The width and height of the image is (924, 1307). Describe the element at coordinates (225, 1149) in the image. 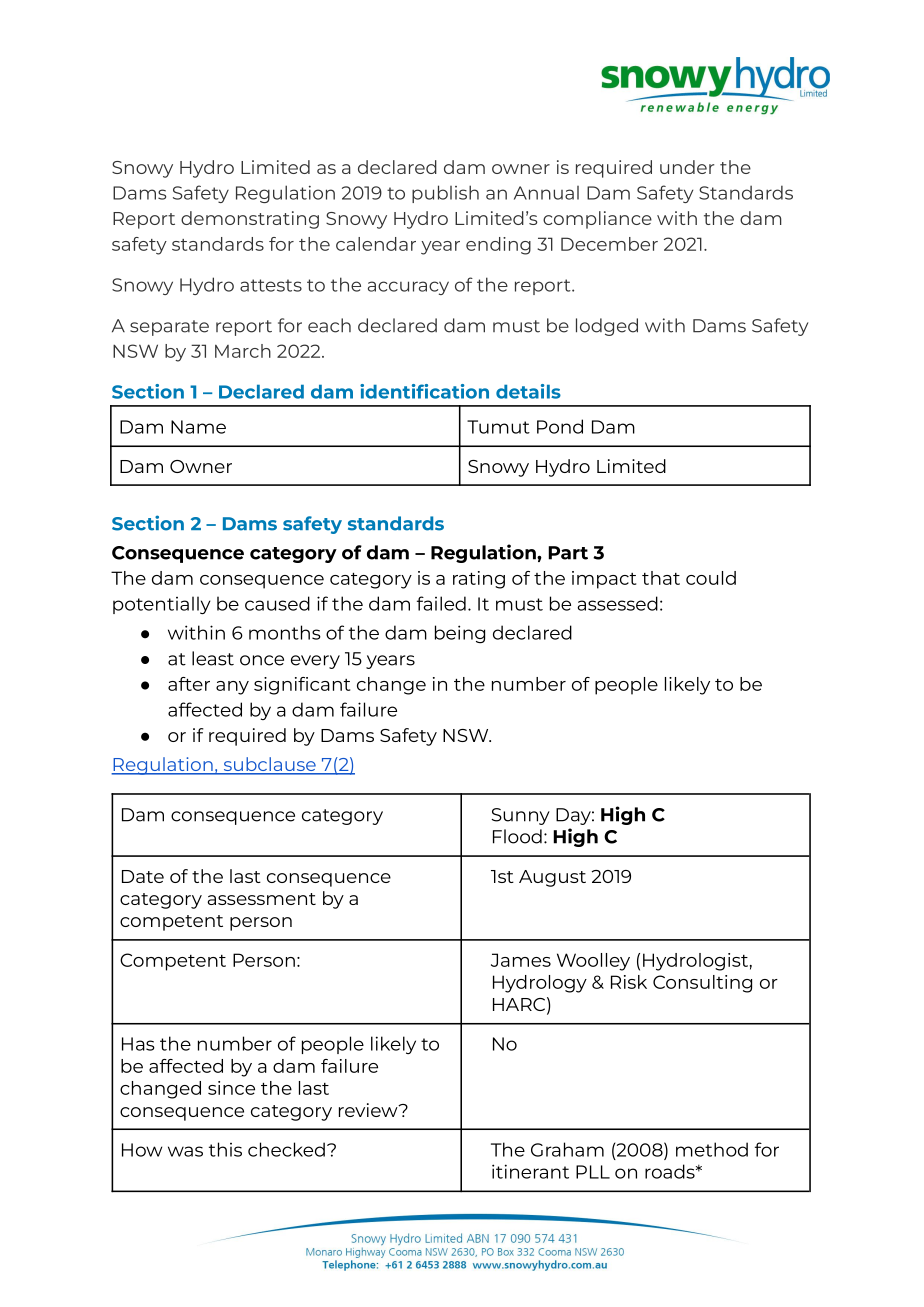

I see `this` at that location.
